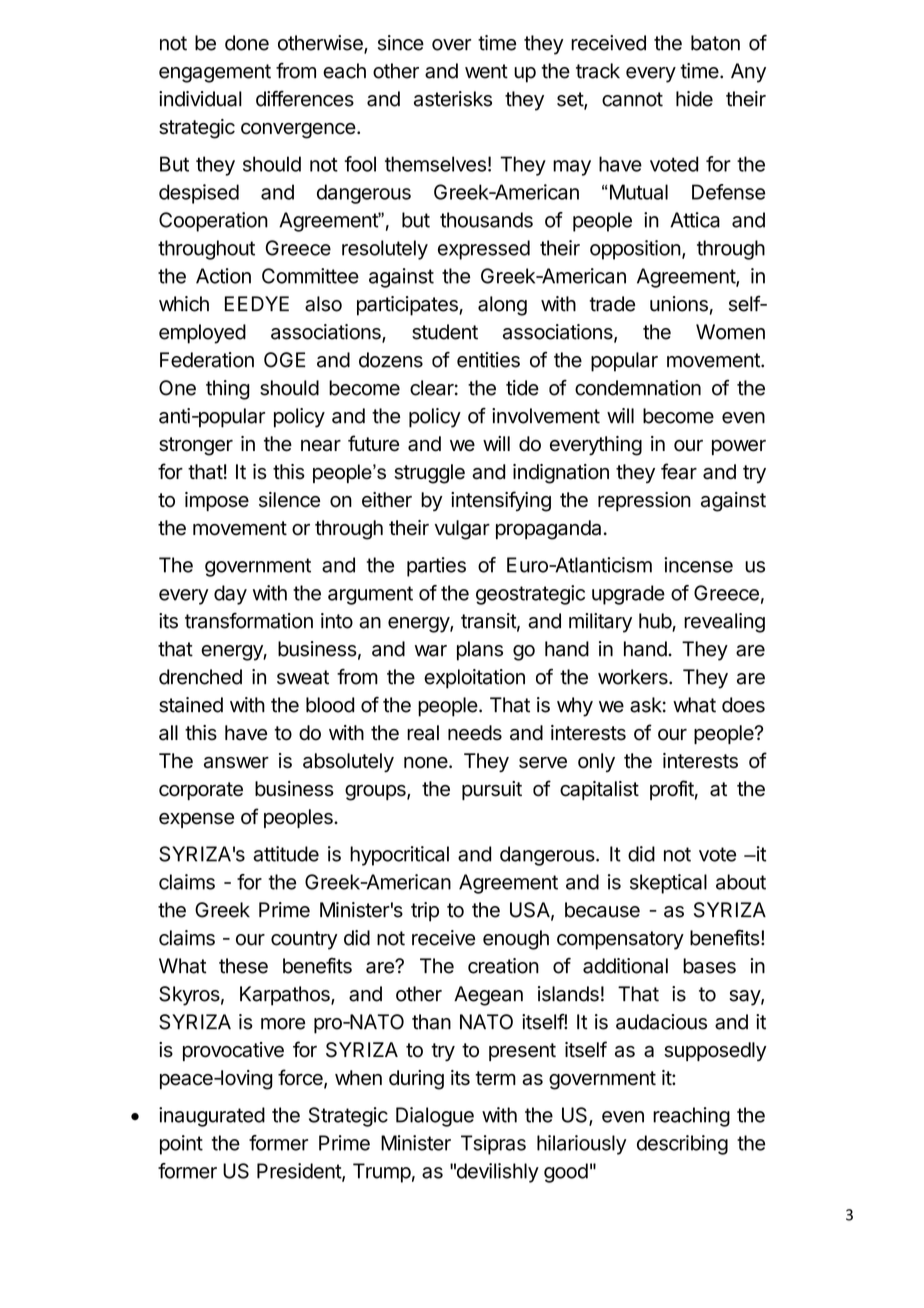 This image has width=924, height=1308. Describe the element at coordinates (435, 1117) in the image. I see `Dialogue` at that location.
